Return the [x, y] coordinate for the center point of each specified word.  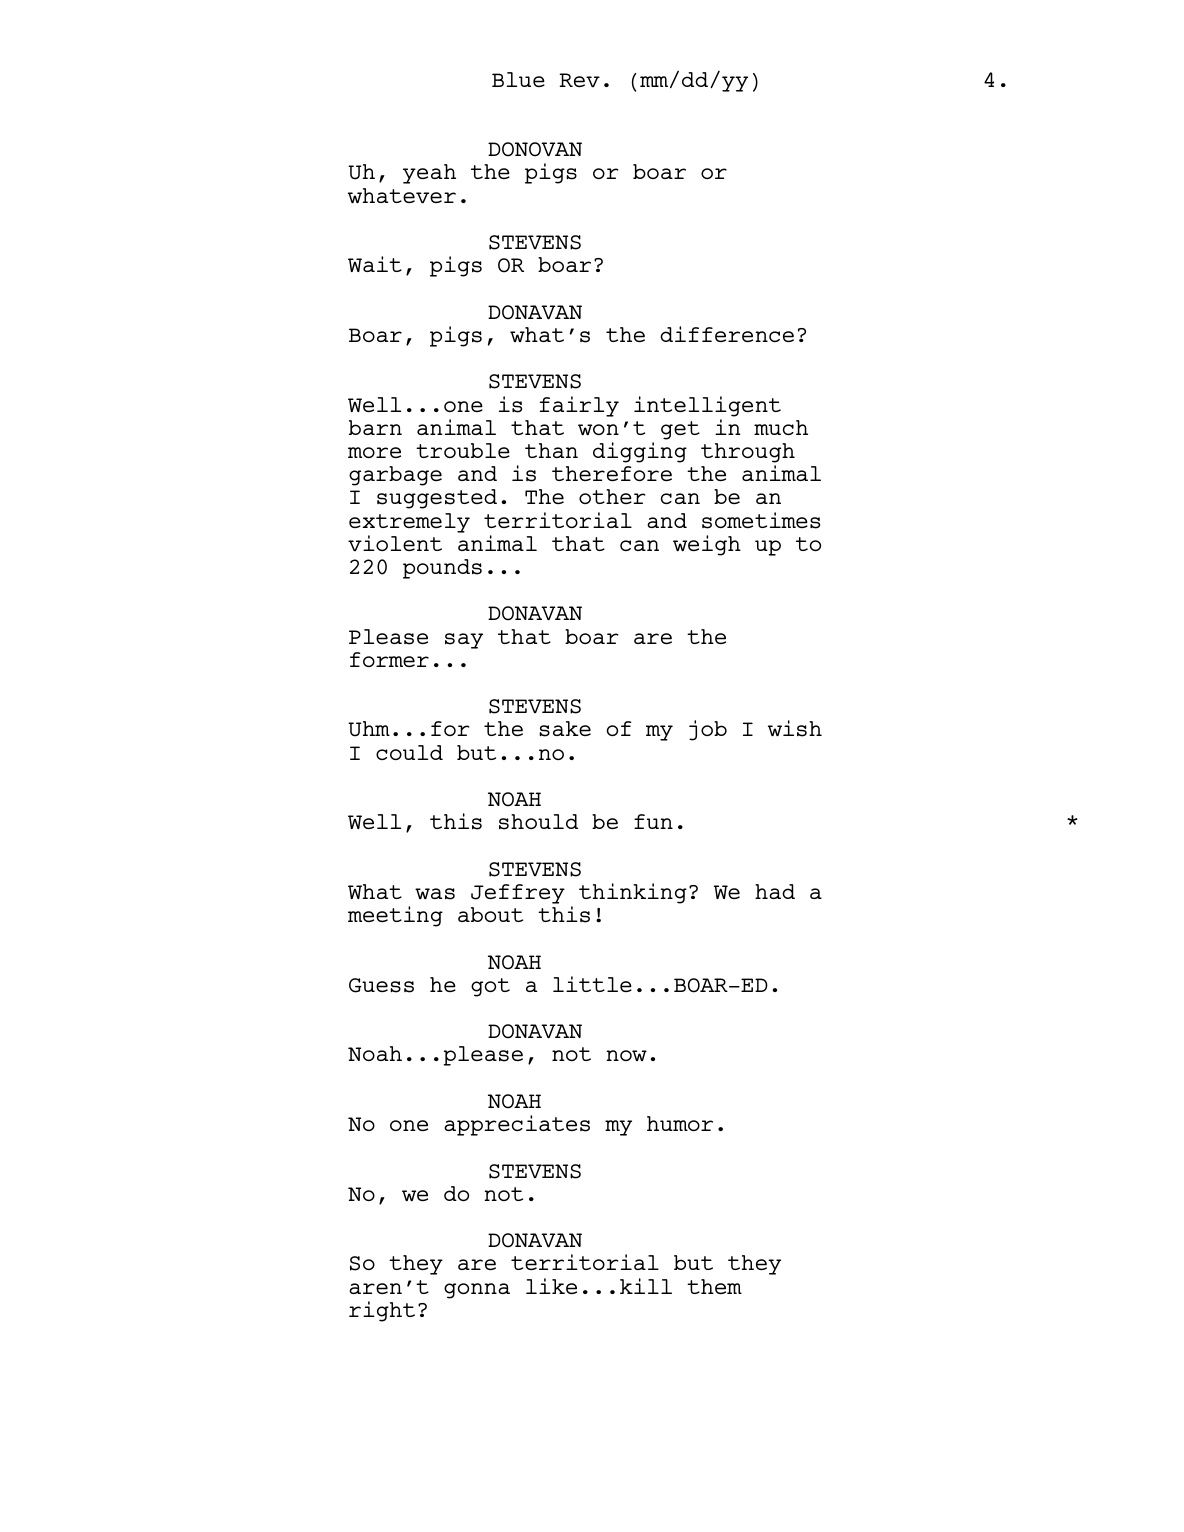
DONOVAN [535, 149]
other [612, 496]
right [382, 1311]
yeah [429, 174]
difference [727, 334]
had [775, 891]
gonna [477, 1291]
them [714, 1286]
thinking [633, 893]
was [435, 894]
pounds [442, 569]
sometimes [761, 520]
